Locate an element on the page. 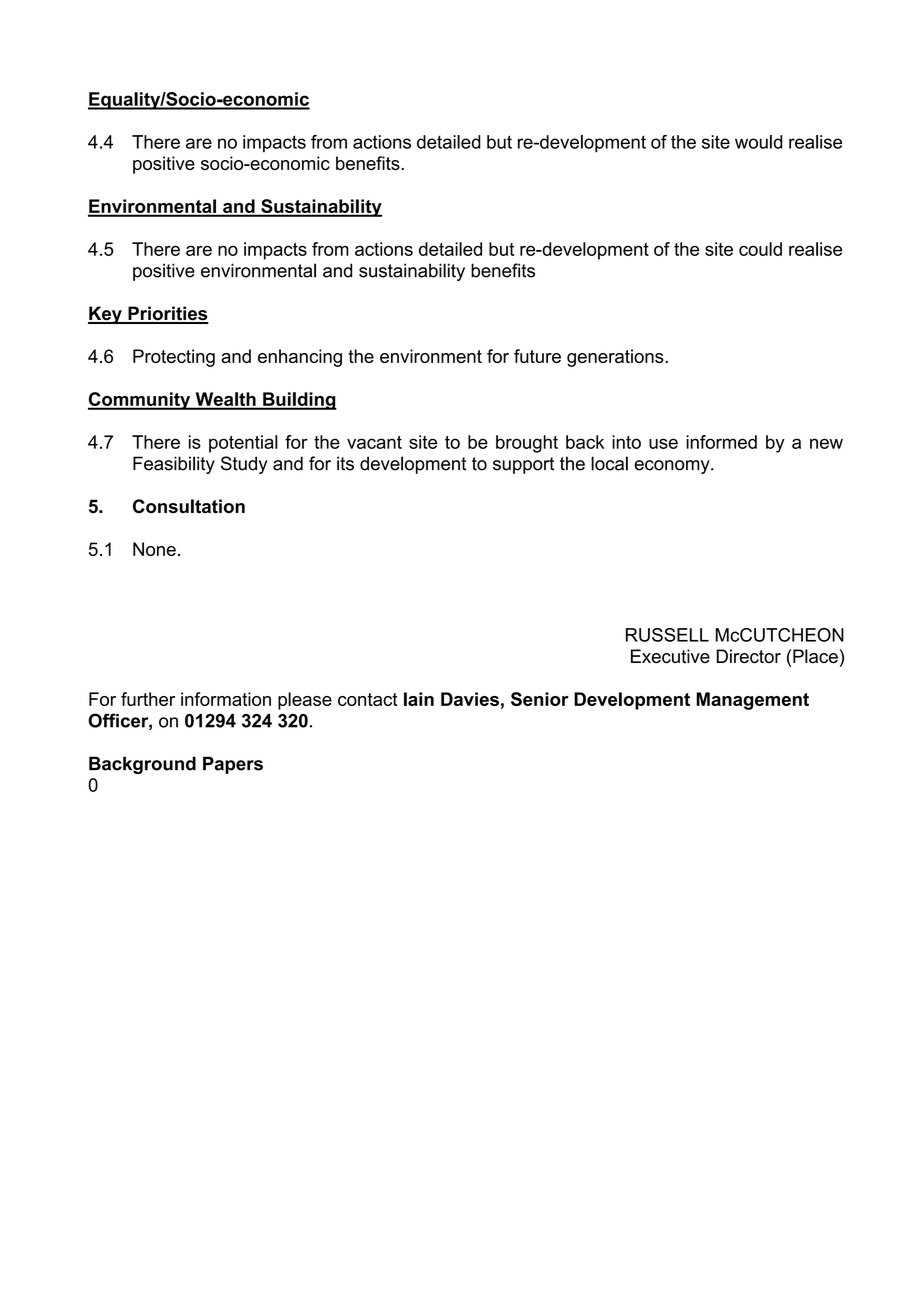  future is located at coordinates (537, 356).
